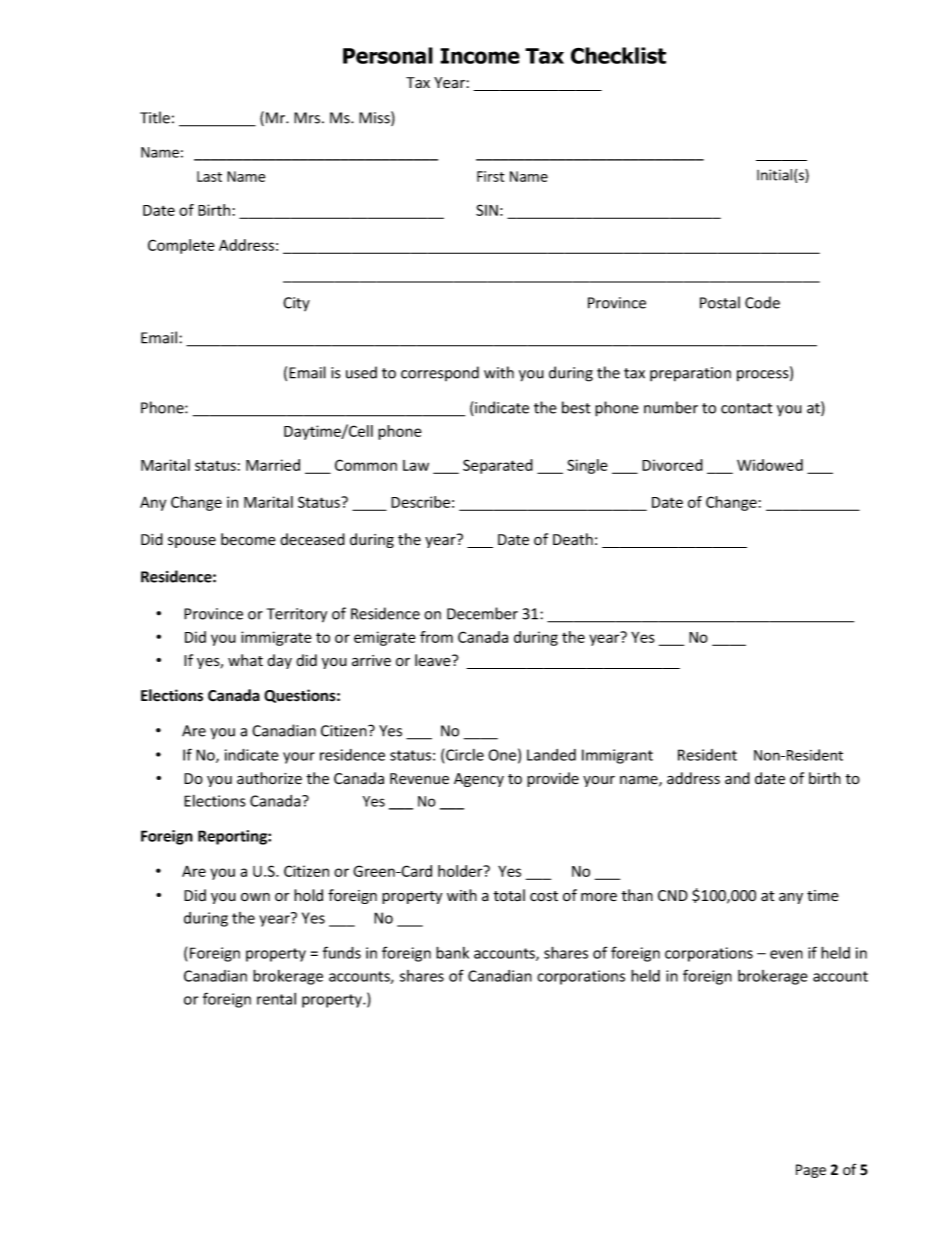 Image resolution: width=952 pixels, height=1233 pixels. Describe the element at coordinates (269, 778) in the screenshot. I see `authorize` at that location.
